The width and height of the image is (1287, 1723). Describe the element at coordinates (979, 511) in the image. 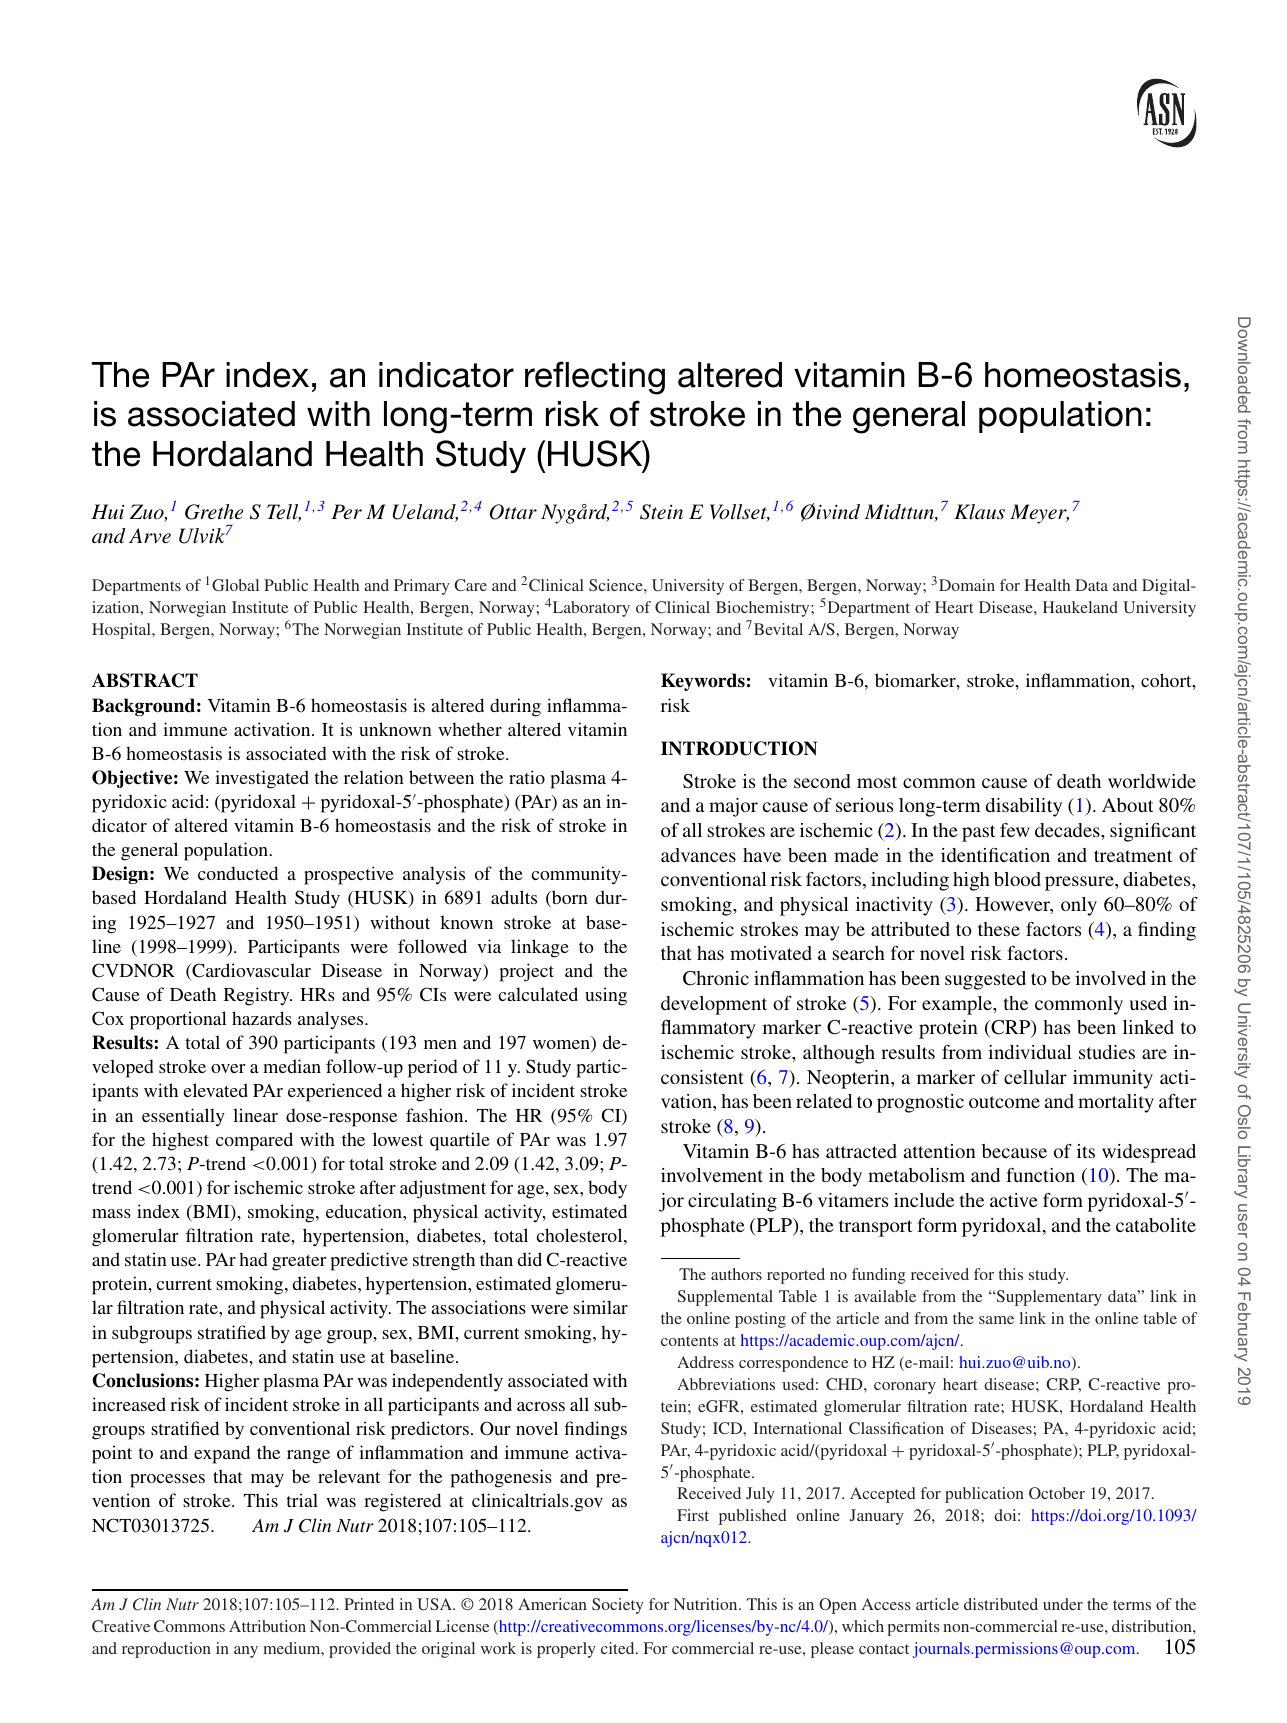

I see `Klaus` at that location.
